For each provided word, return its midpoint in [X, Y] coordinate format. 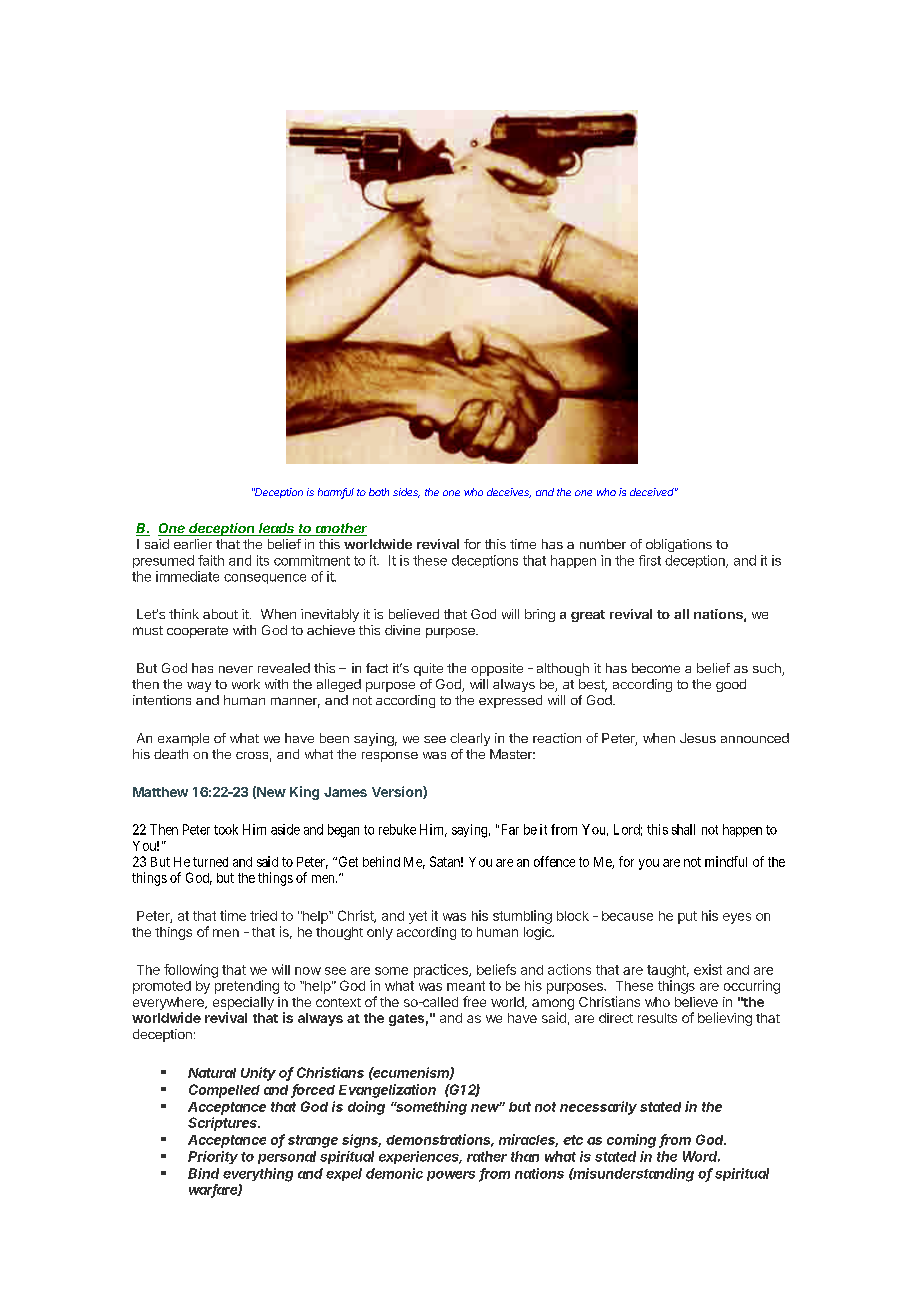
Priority [213, 1157]
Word [701, 1156]
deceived [653, 492]
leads [277, 529]
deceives [509, 493]
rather [487, 1156]
